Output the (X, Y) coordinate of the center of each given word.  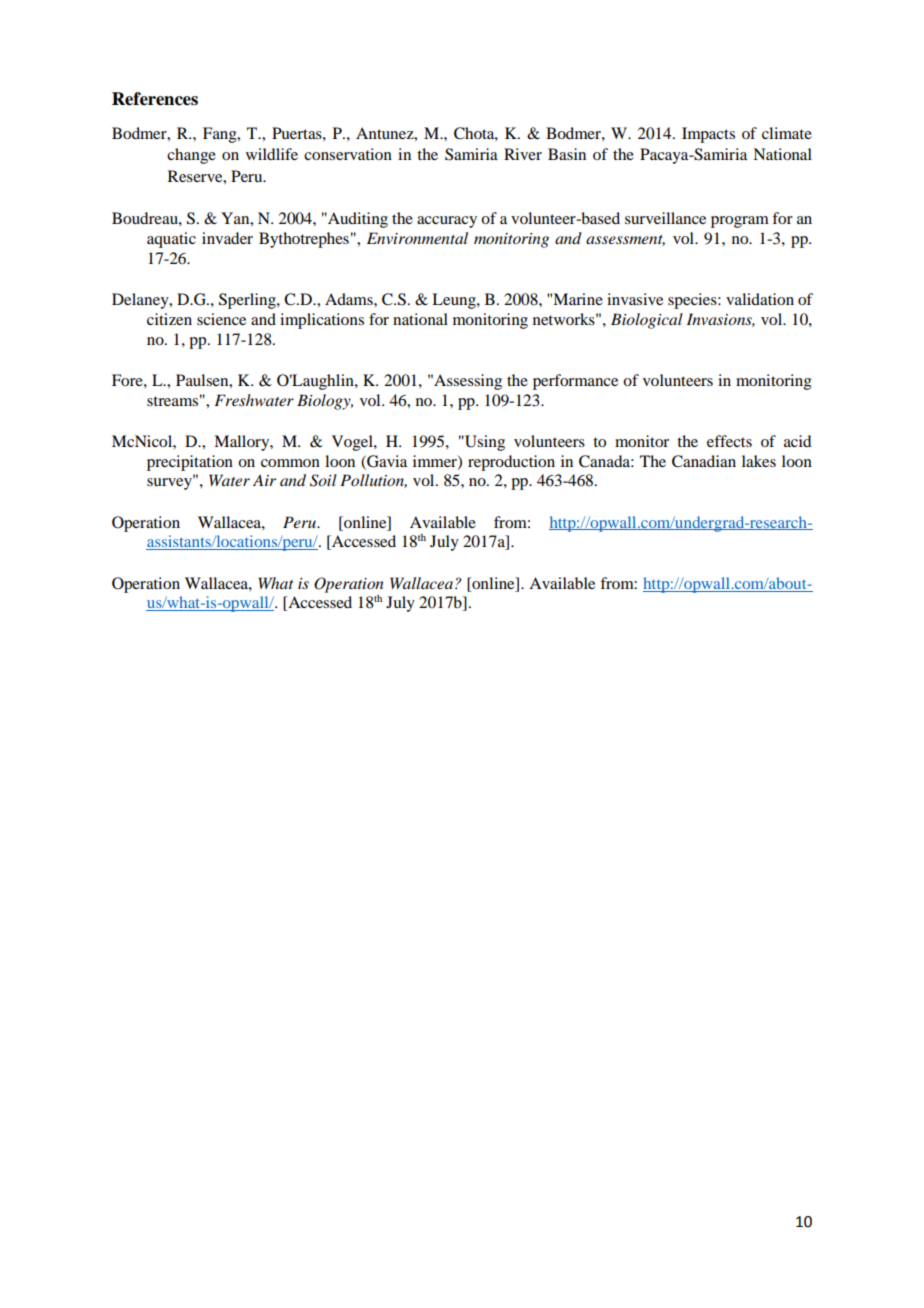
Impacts (708, 135)
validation (760, 299)
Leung (455, 301)
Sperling (248, 301)
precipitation (190, 463)
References (155, 99)
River (523, 154)
